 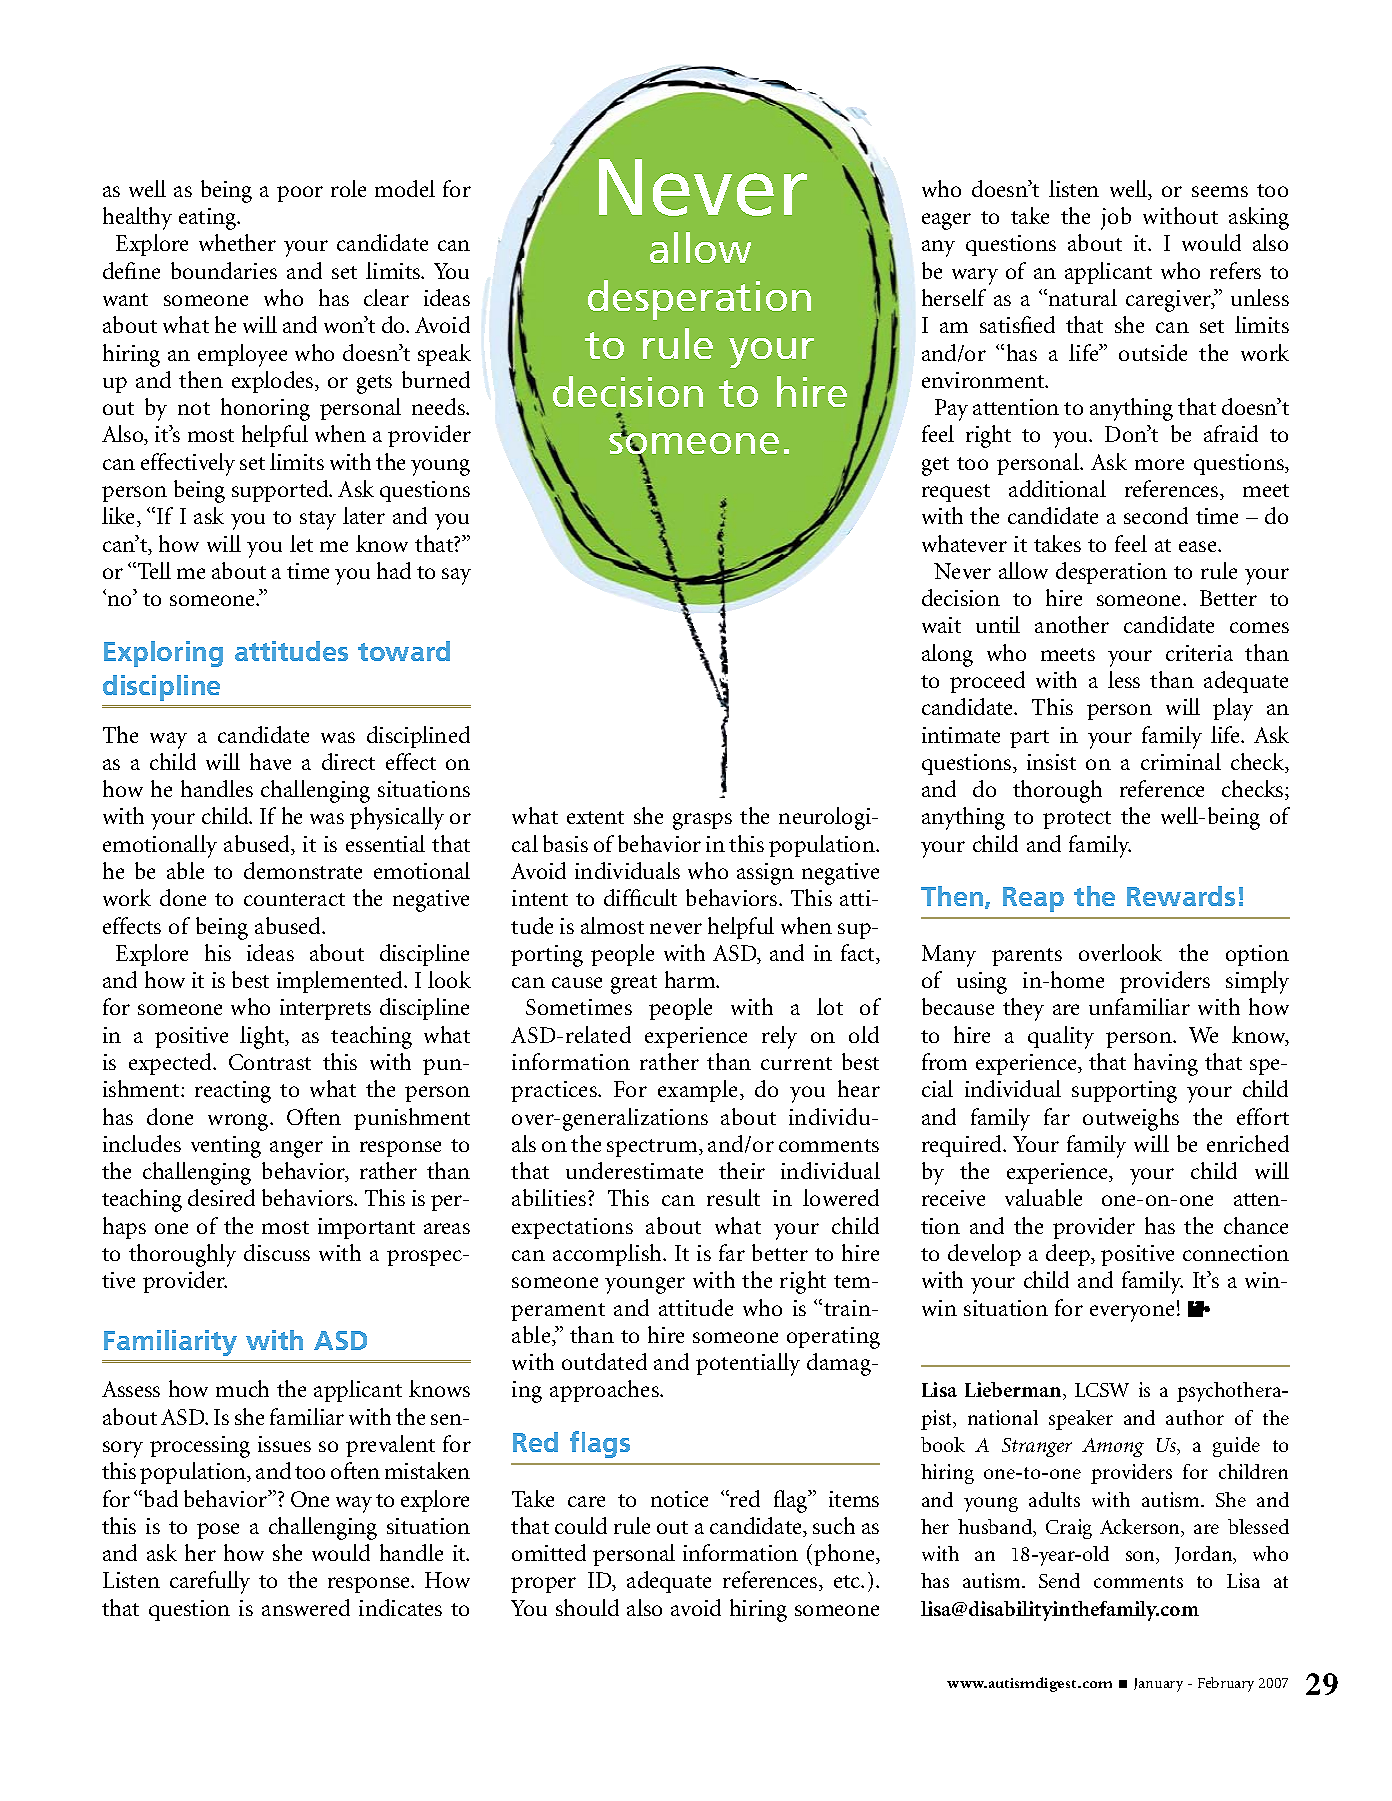 What do you see at coordinates (306, 1607) in the page?
I see `answered` at bounding box center [306, 1607].
